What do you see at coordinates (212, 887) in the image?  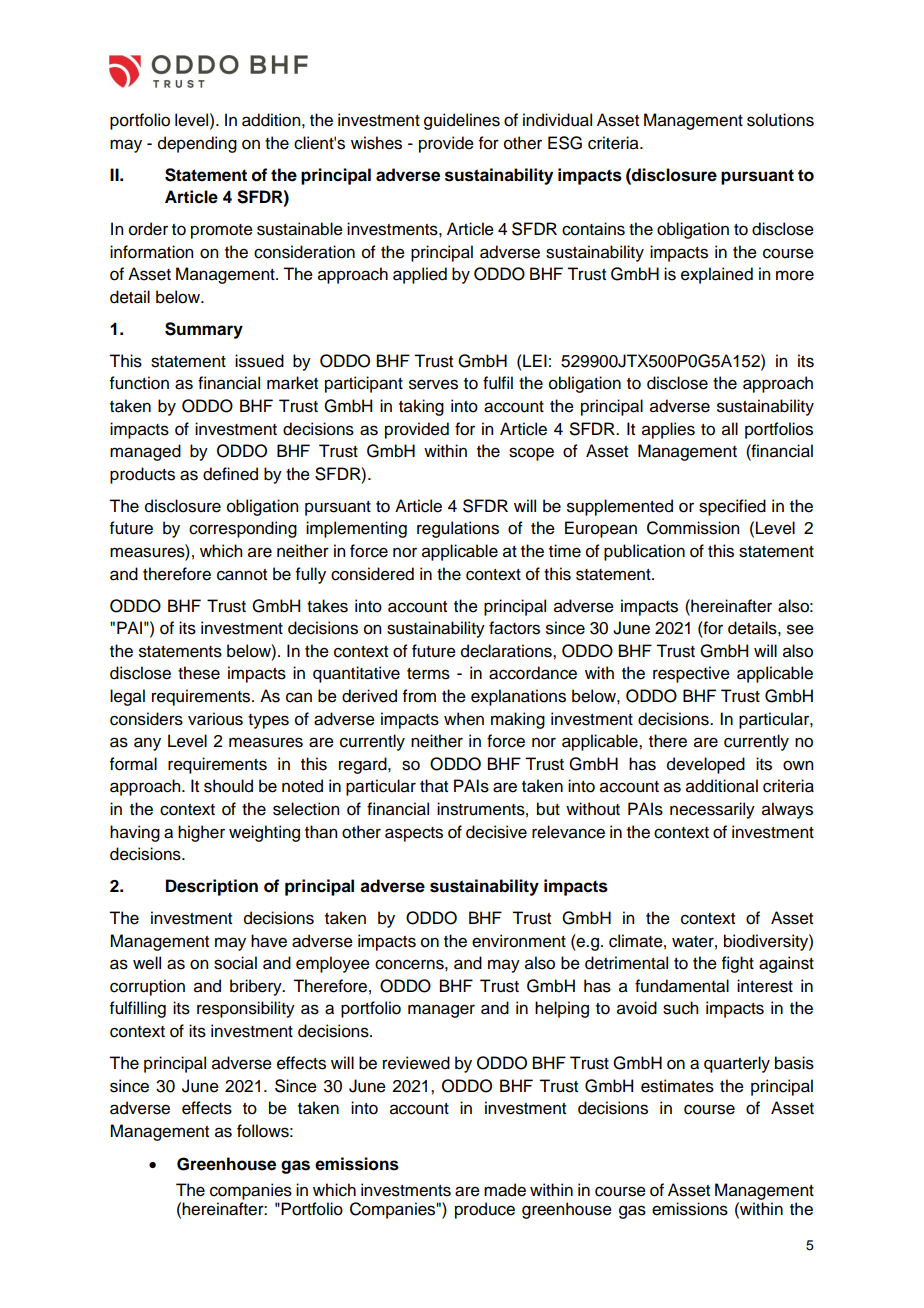 I see `Description` at bounding box center [212, 887].
